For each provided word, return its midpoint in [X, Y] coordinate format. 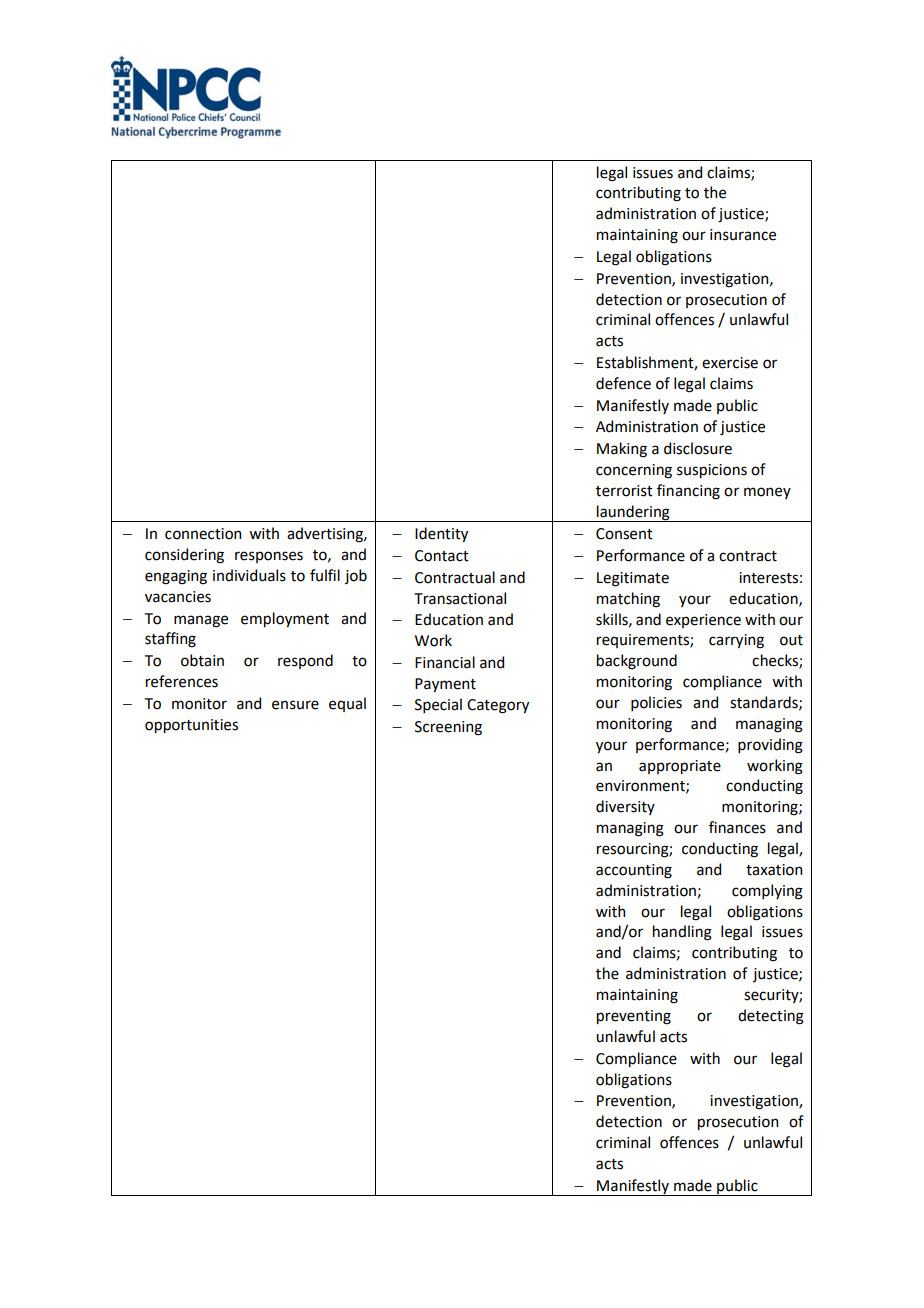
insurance [743, 235]
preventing [634, 1017]
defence [623, 383]
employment [285, 619]
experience [703, 621]
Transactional [460, 598]
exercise [730, 363]
